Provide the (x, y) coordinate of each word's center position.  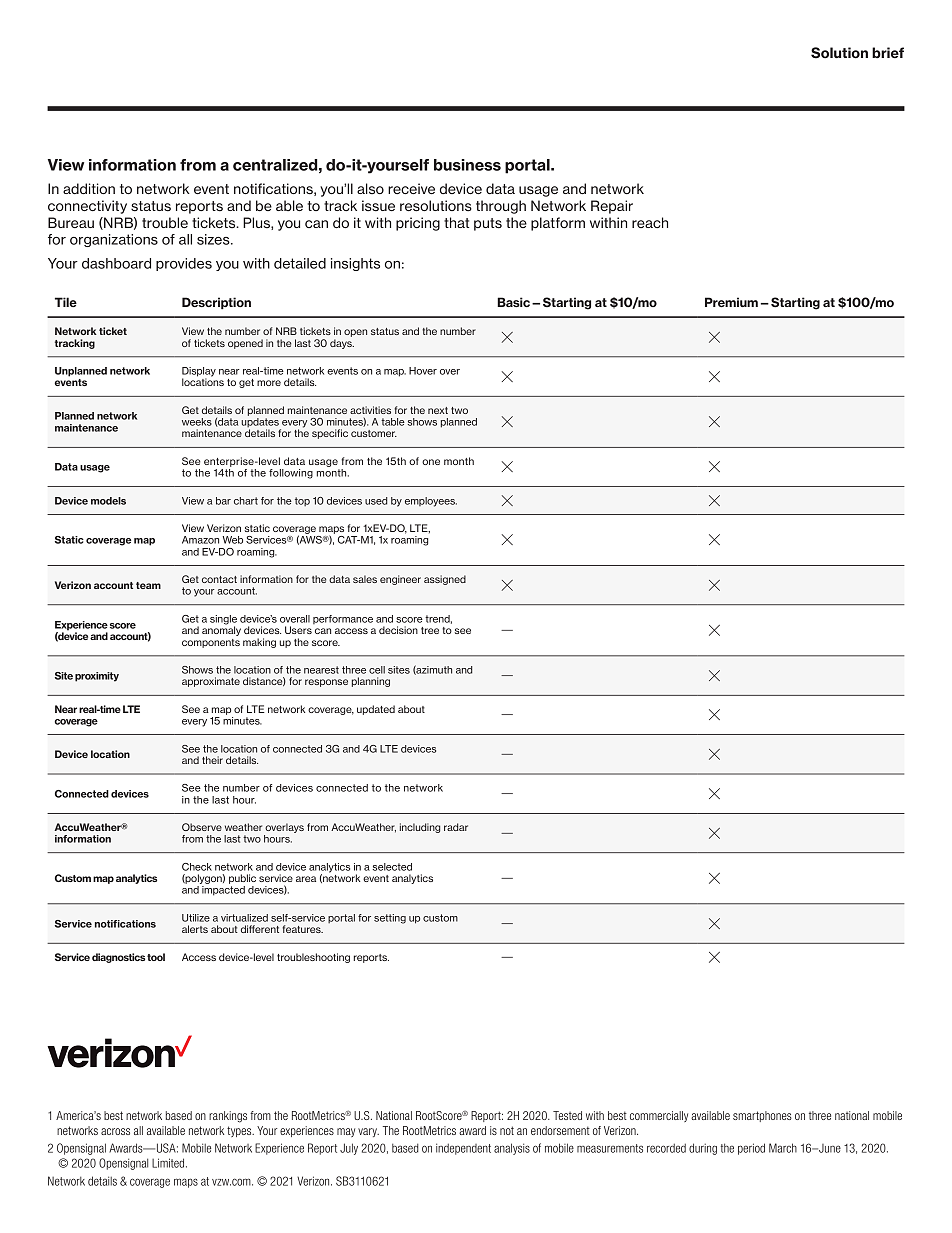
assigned (445, 580)
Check (197, 867)
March (783, 1148)
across (115, 1131)
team (148, 585)
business (467, 165)
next (438, 410)
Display (199, 373)
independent (463, 1149)
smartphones (762, 1116)
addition (89, 188)
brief (888, 52)
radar (456, 827)
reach (650, 222)
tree (430, 630)
